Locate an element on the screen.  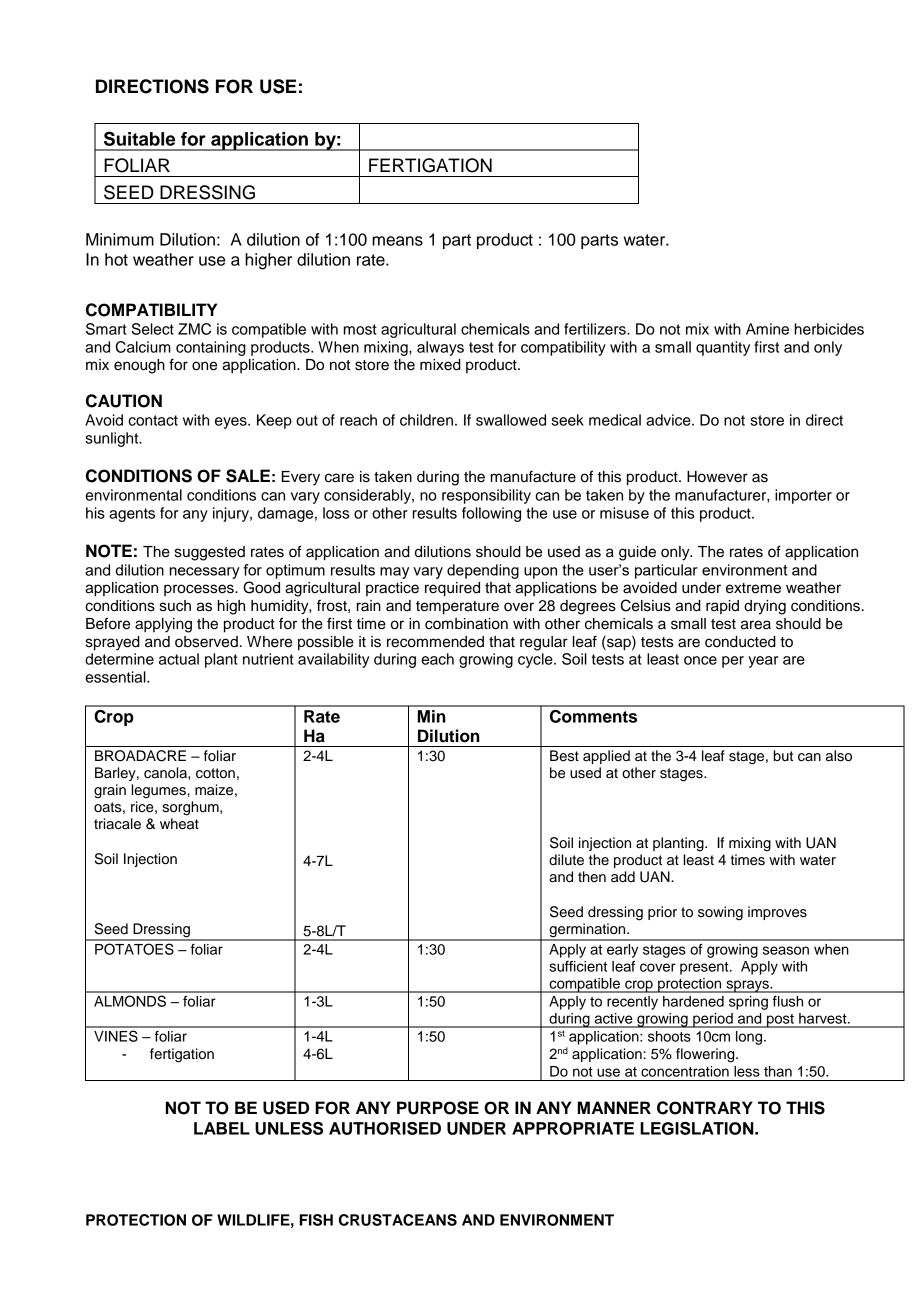
means is located at coordinates (397, 241).
